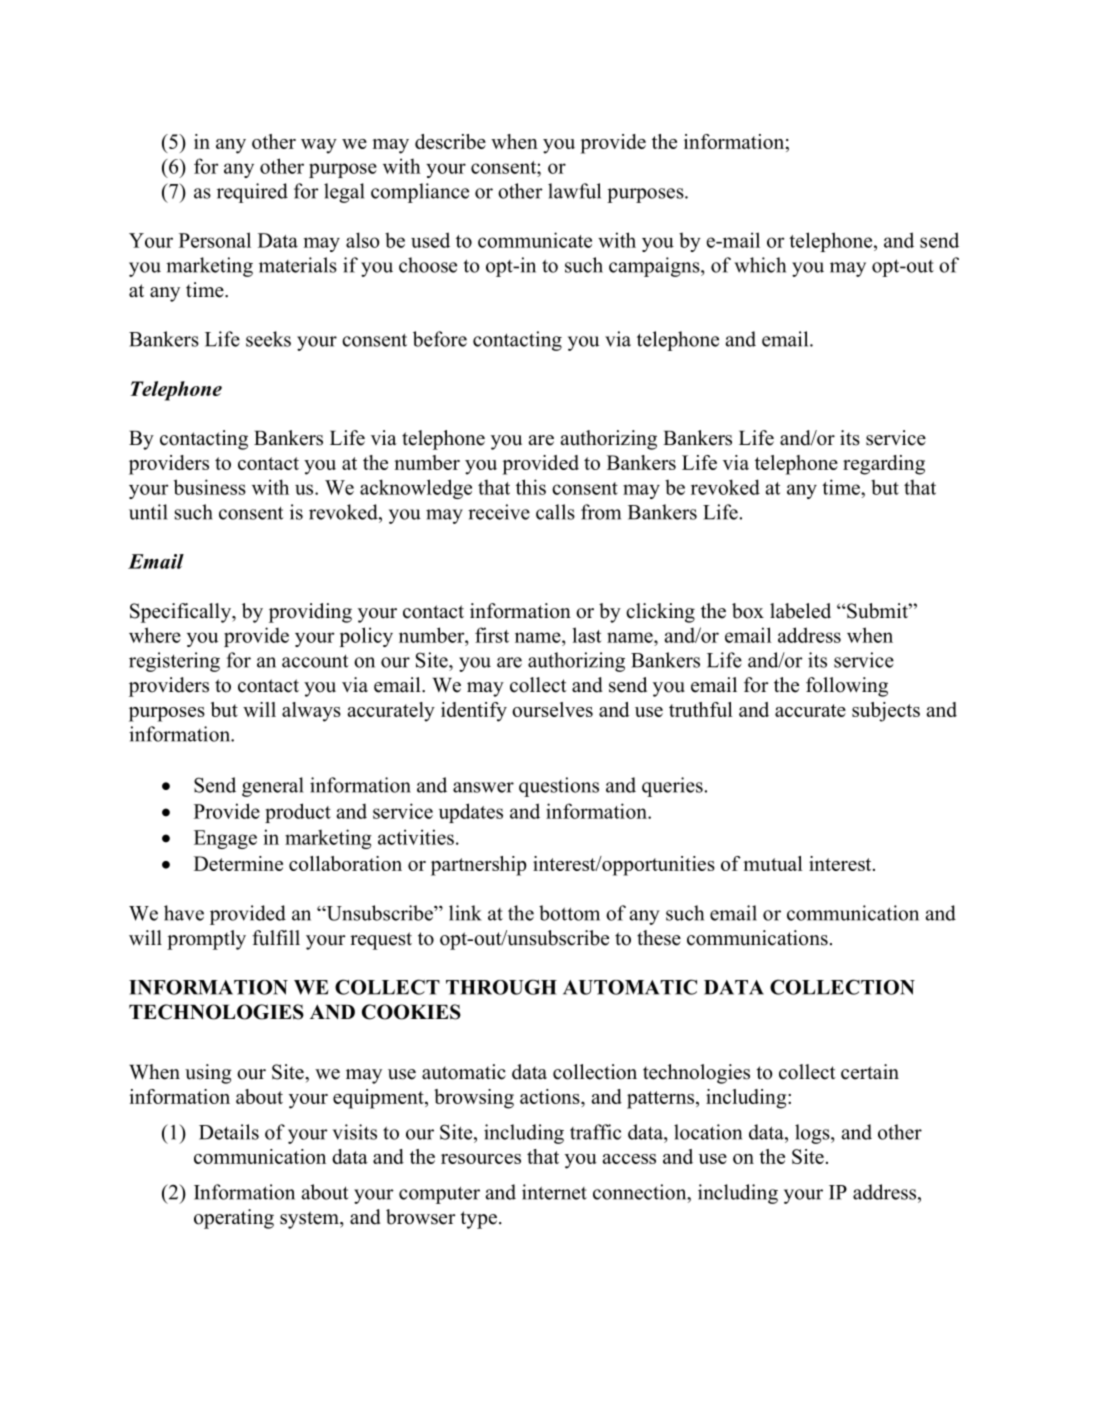 This screenshot has width=1095, height=1417. Describe the element at coordinates (268, 339) in the screenshot. I see `seeks` at that location.
